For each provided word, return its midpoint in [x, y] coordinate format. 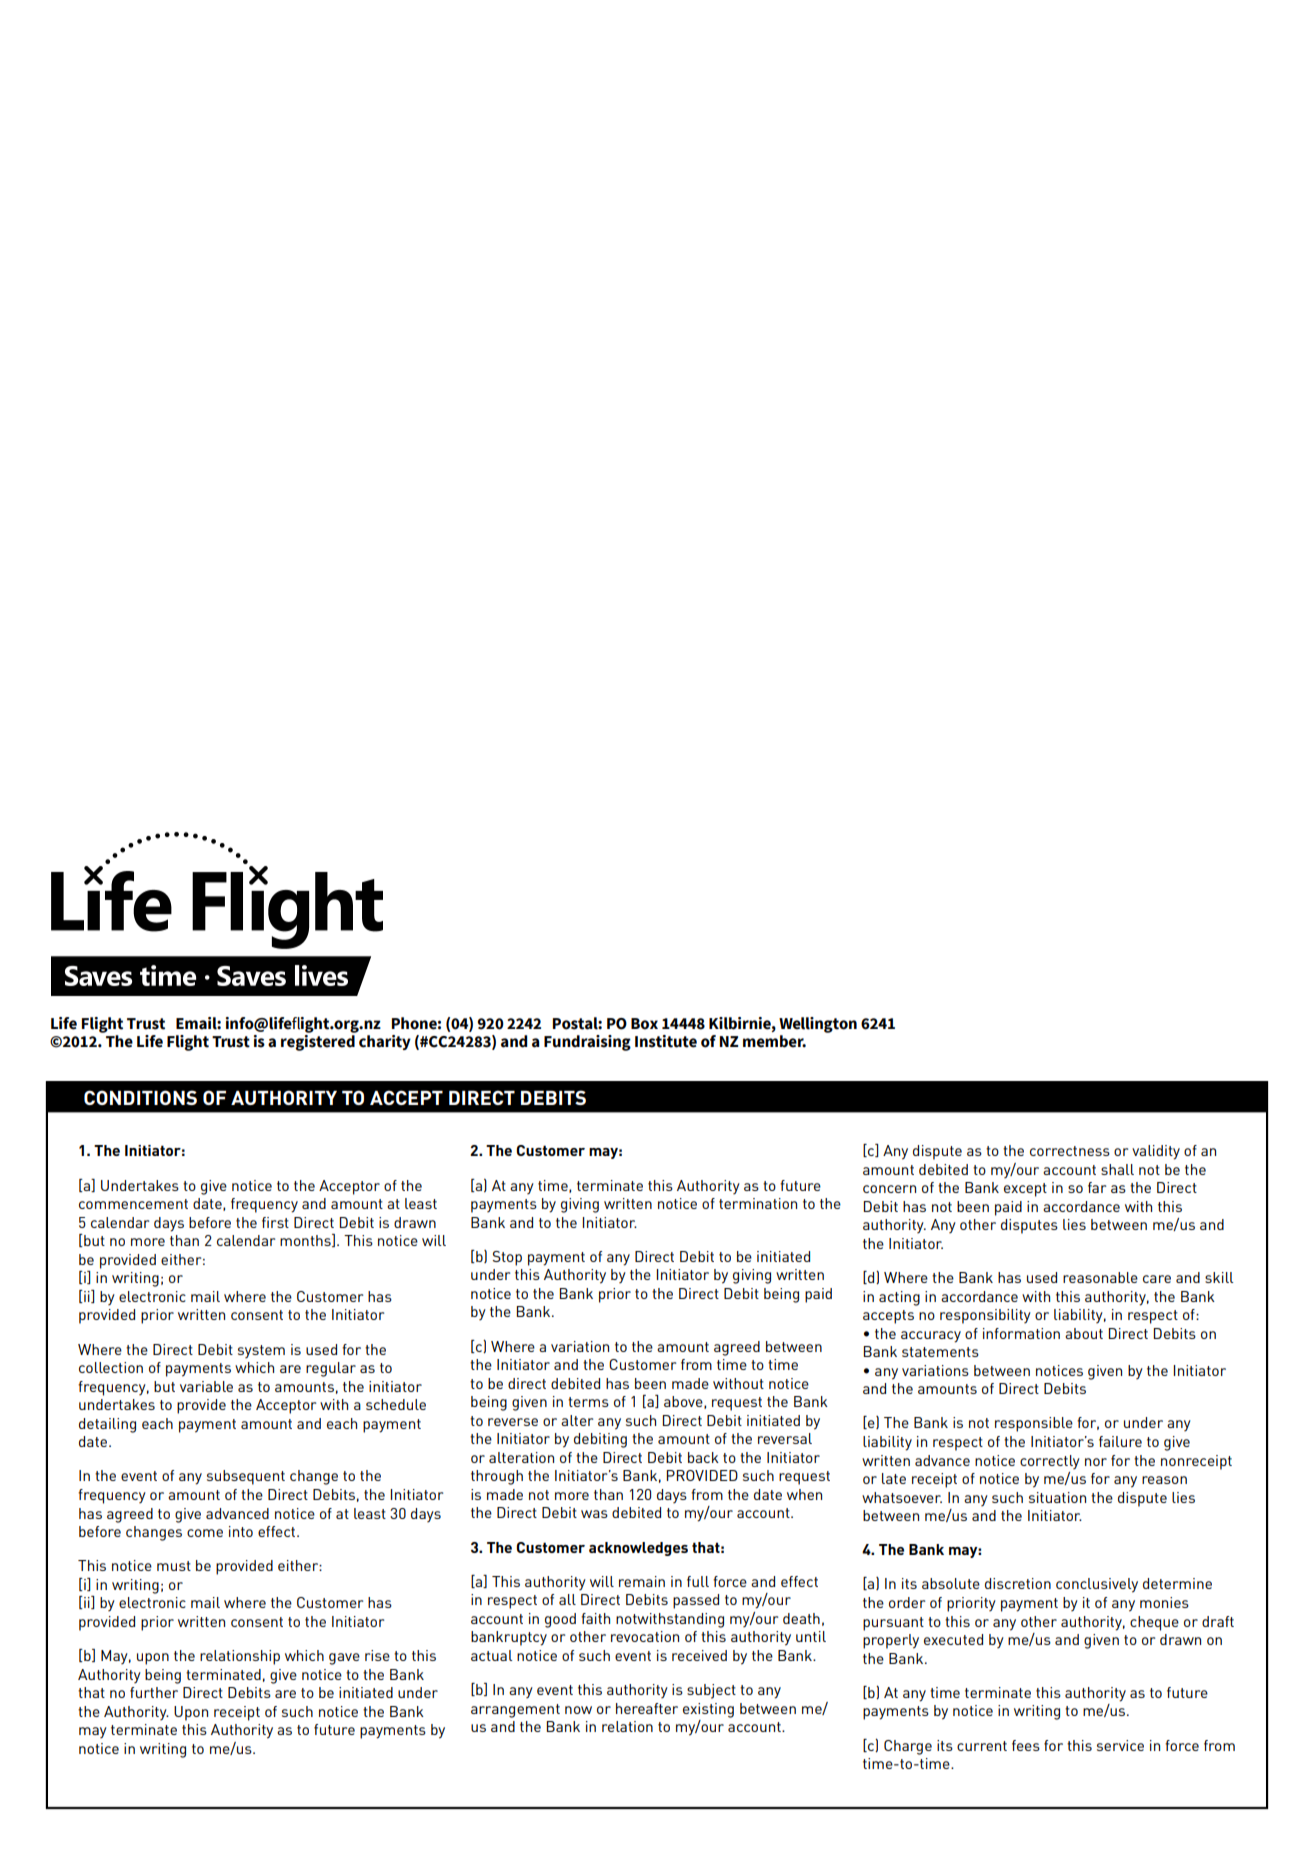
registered [319, 1041]
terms [588, 1402]
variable [206, 1386]
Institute [666, 1041]
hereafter [647, 1708]
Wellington [818, 1025]
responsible [1034, 1424]
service [1120, 1745]
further [154, 1692]
